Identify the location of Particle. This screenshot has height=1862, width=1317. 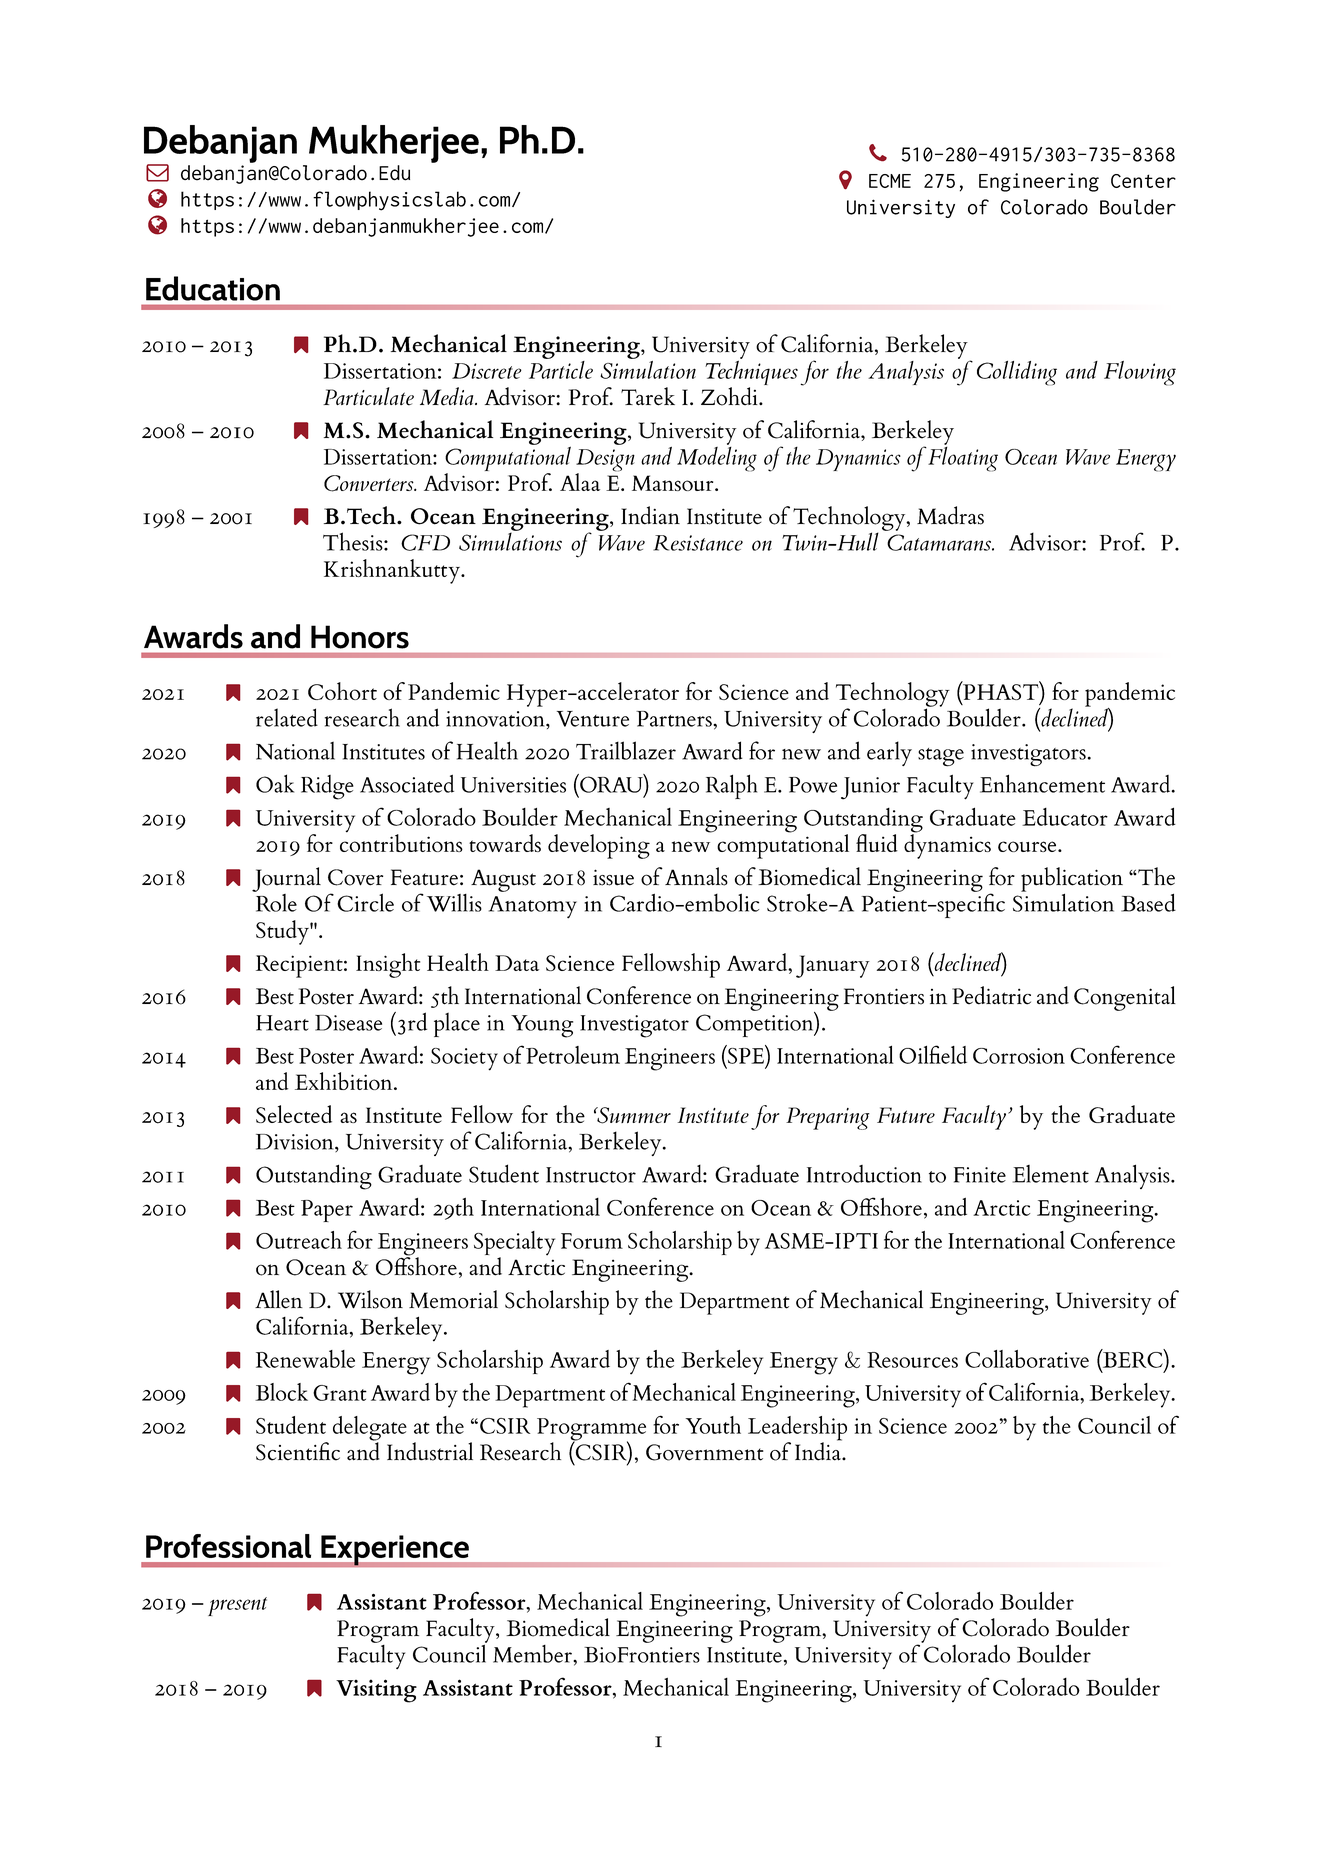
(561, 368).
